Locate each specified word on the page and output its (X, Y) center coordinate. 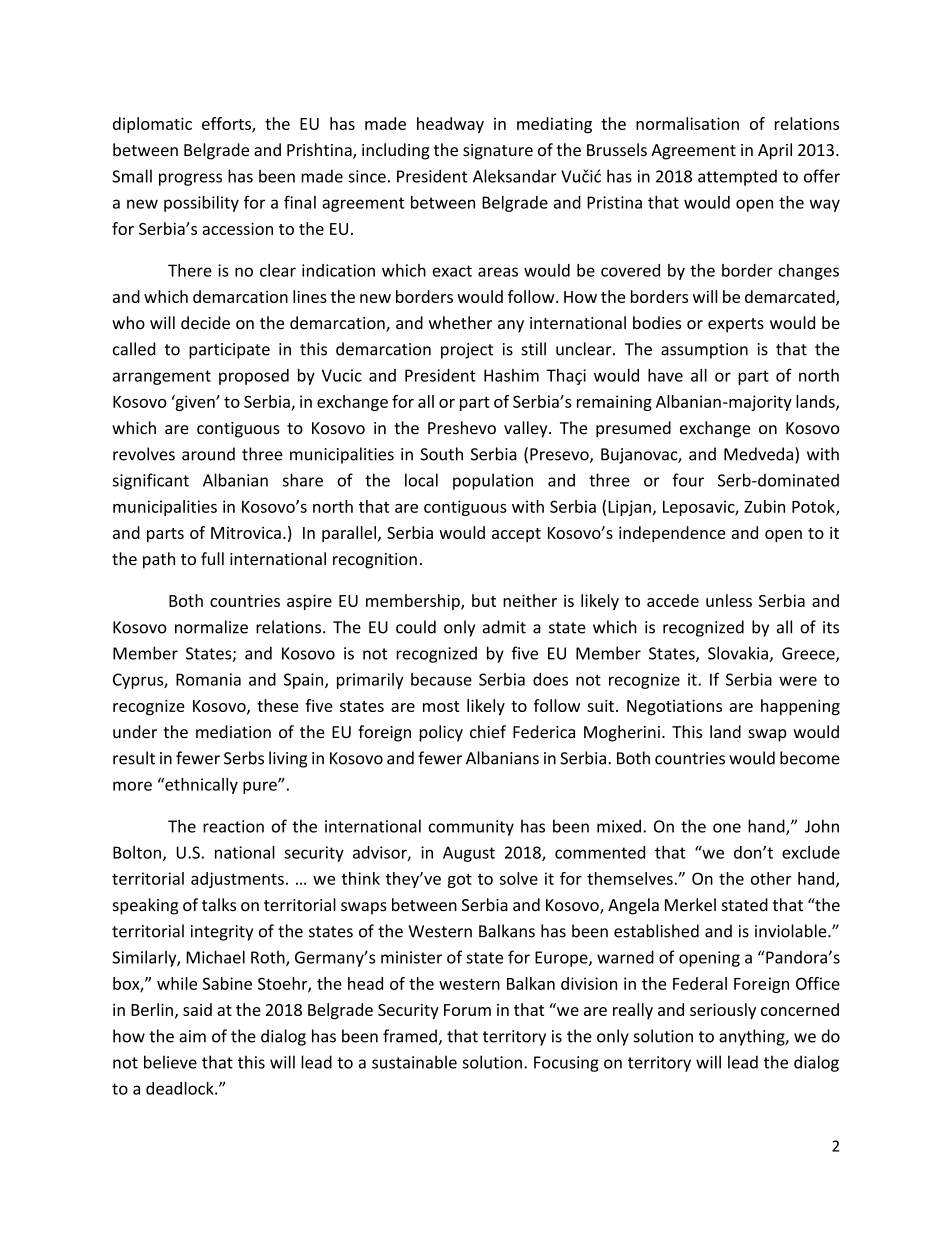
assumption (704, 351)
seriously (723, 1011)
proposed (254, 377)
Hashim (511, 375)
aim (192, 1036)
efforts (227, 124)
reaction (233, 826)
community (471, 828)
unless (729, 600)
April (775, 151)
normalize (211, 627)
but (484, 600)
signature (498, 152)
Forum (467, 1010)
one (727, 828)
